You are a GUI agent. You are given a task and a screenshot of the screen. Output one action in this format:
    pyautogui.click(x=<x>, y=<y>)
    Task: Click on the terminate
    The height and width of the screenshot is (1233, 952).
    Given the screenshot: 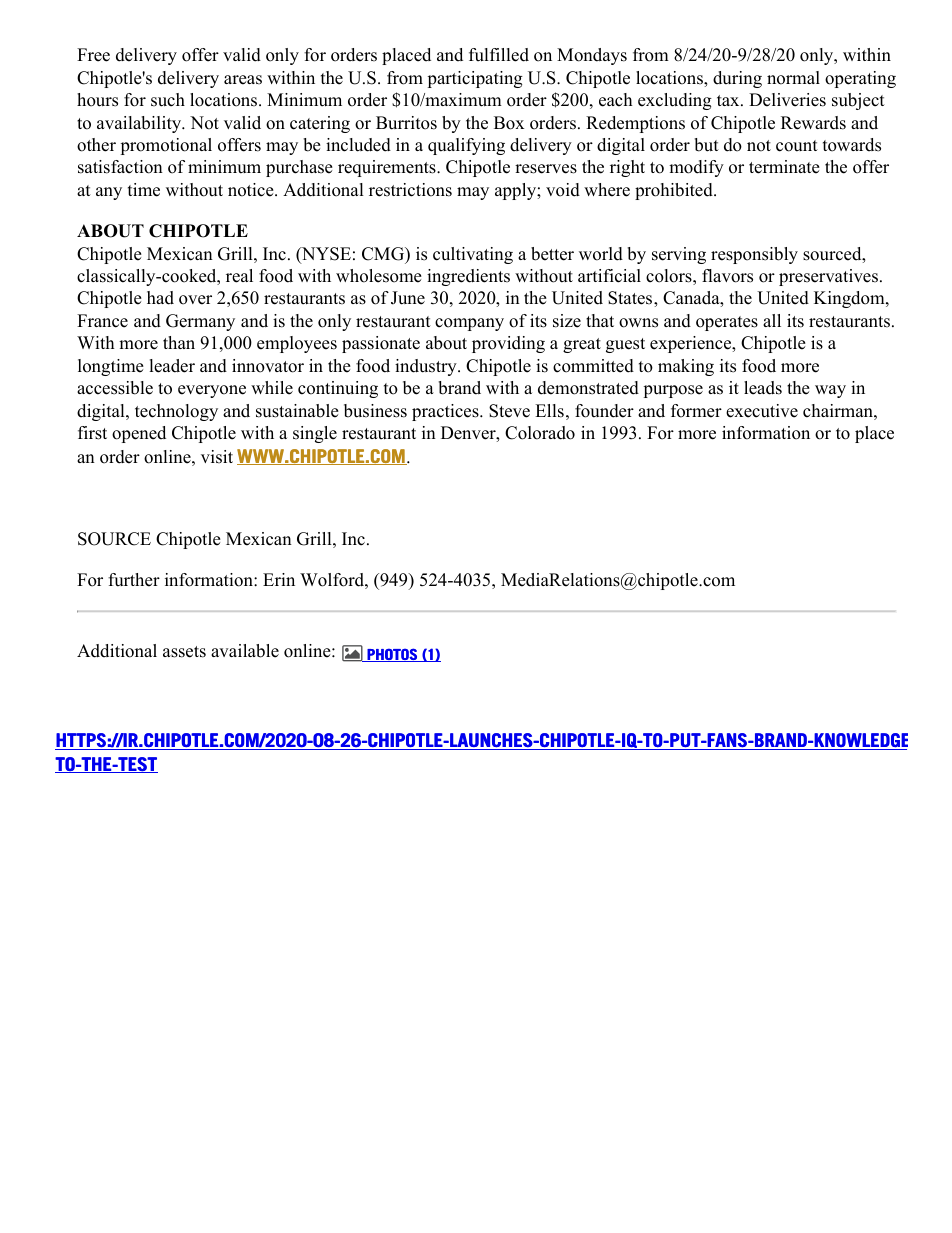 What is the action you would take?
    pyautogui.click(x=784, y=167)
